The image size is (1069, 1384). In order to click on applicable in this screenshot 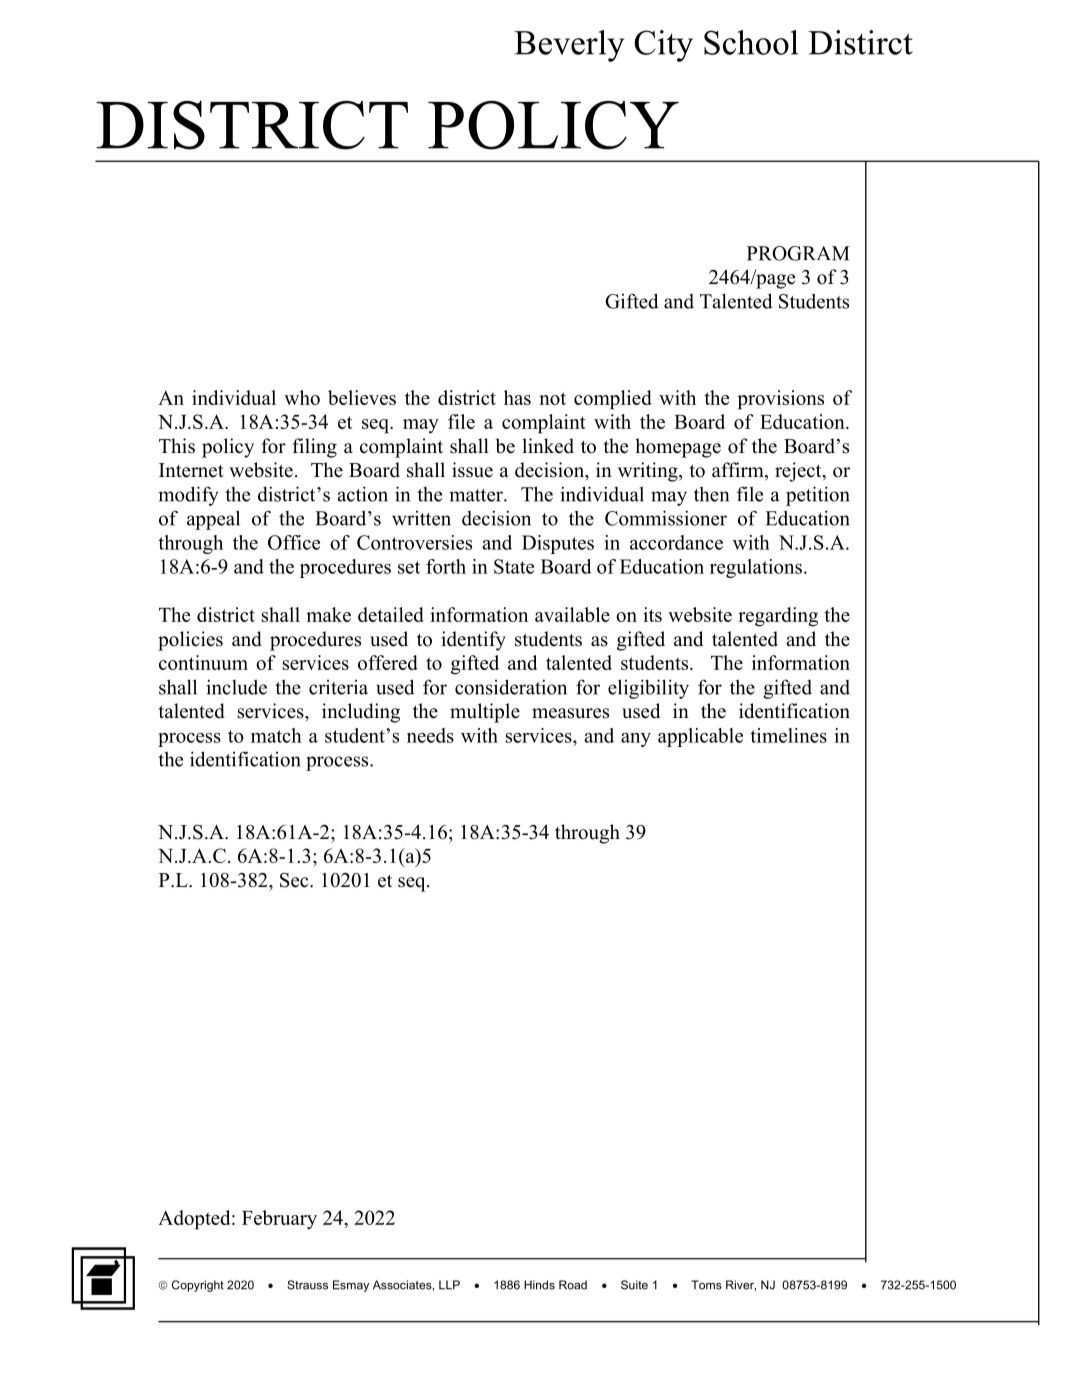, I will do `click(700, 737)`.
